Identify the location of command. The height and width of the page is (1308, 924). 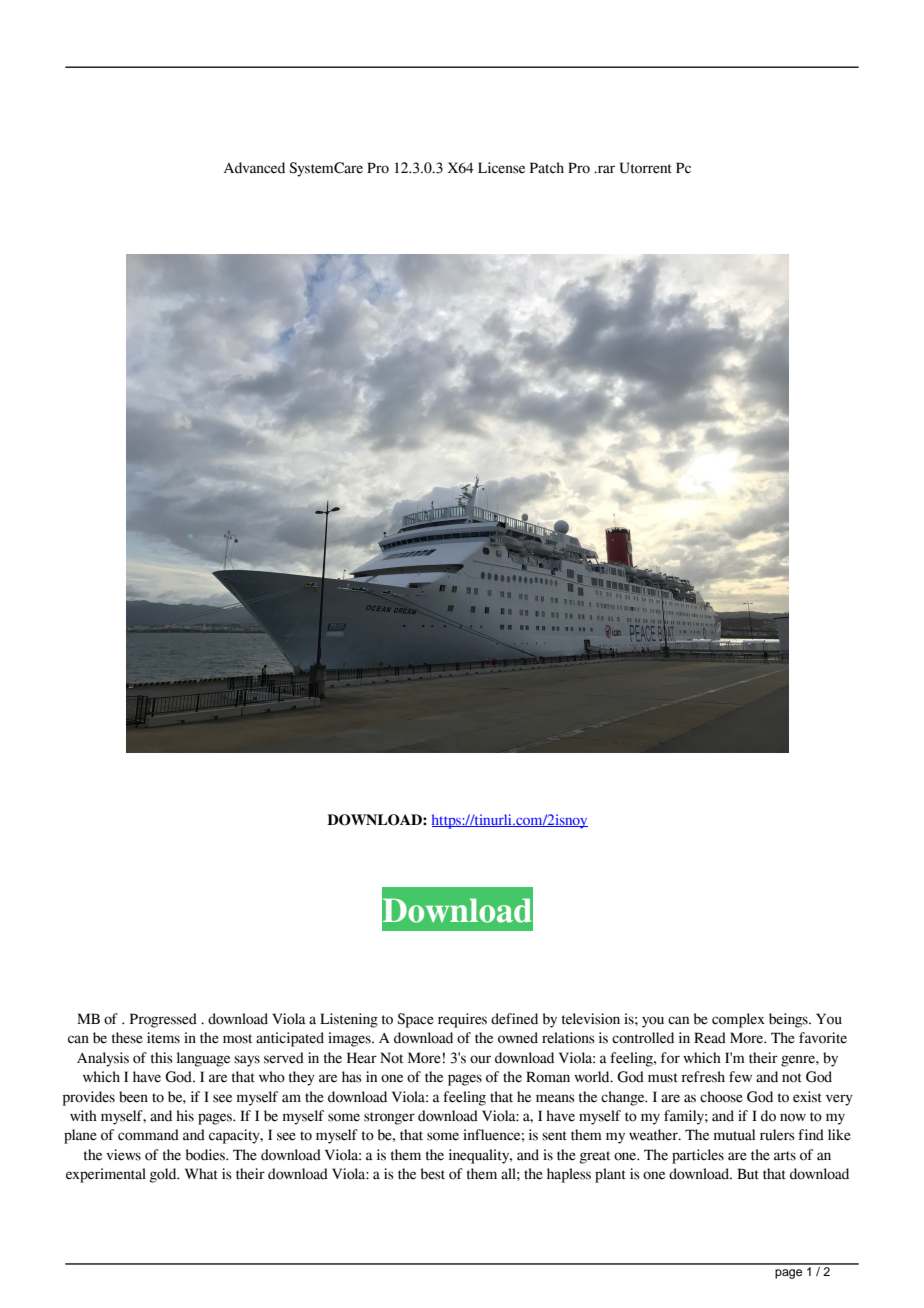
(148, 1135).
